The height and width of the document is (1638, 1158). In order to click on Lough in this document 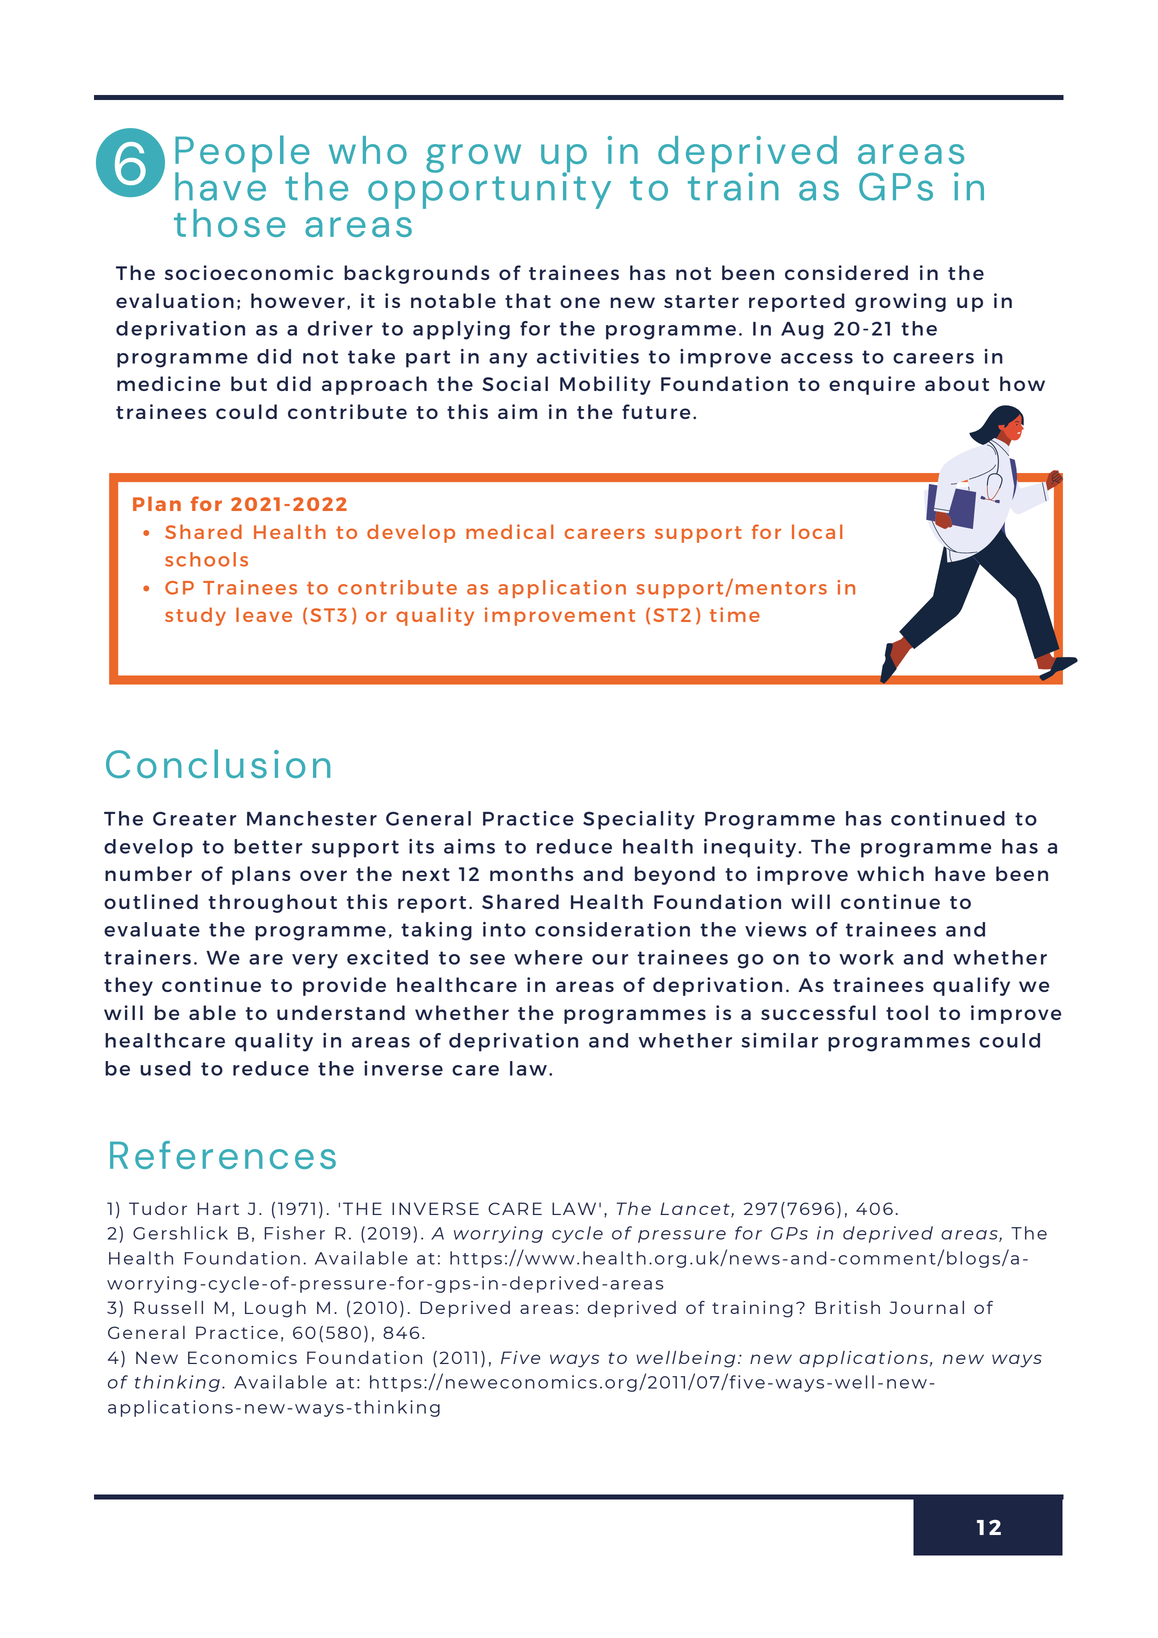, I will do `click(275, 1309)`.
